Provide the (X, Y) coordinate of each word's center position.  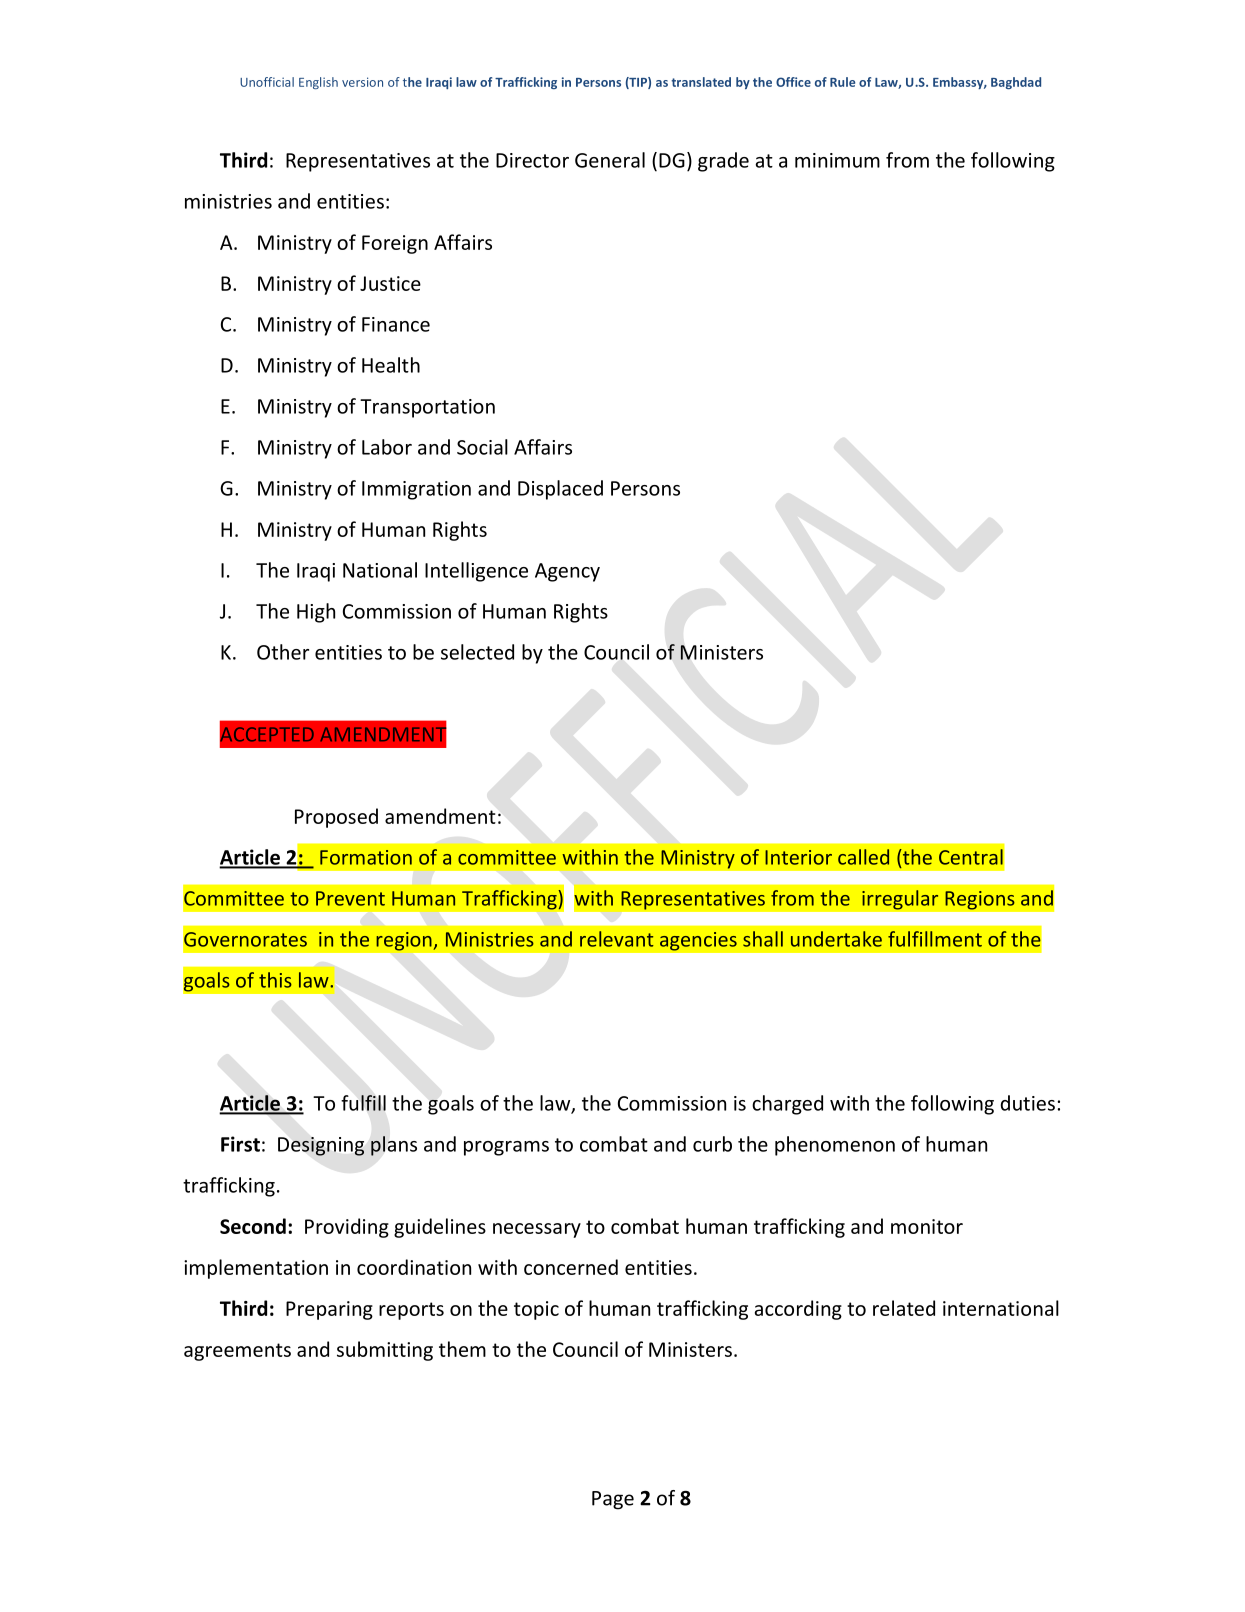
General (610, 160)
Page (613, 1500)
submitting (385, 1351)
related (904, 1308)
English (318, 83)
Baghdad (1016, 83)
